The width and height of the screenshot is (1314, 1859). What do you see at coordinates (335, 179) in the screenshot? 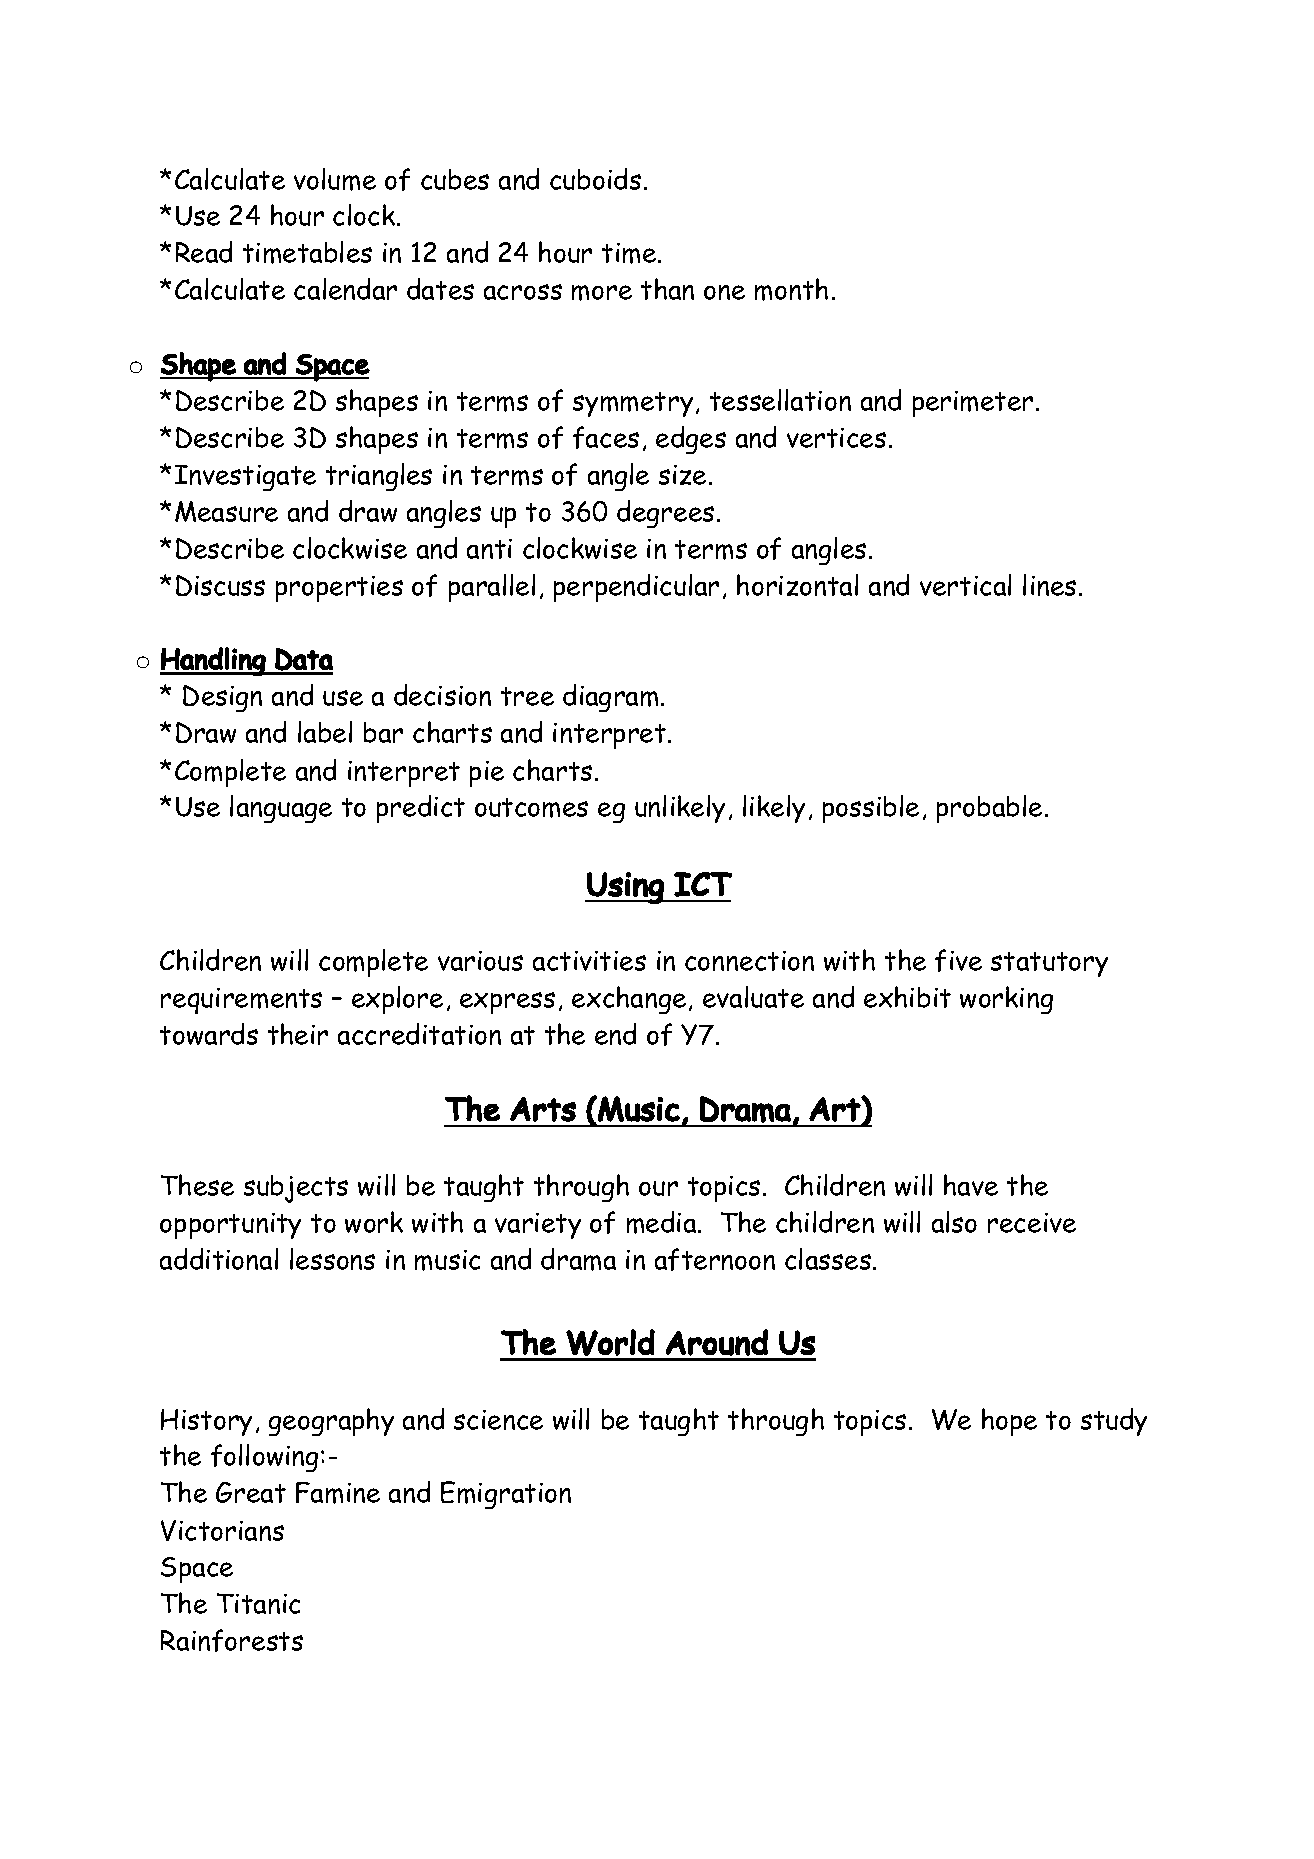
I see `volume` at bounding box center [335, 179].
